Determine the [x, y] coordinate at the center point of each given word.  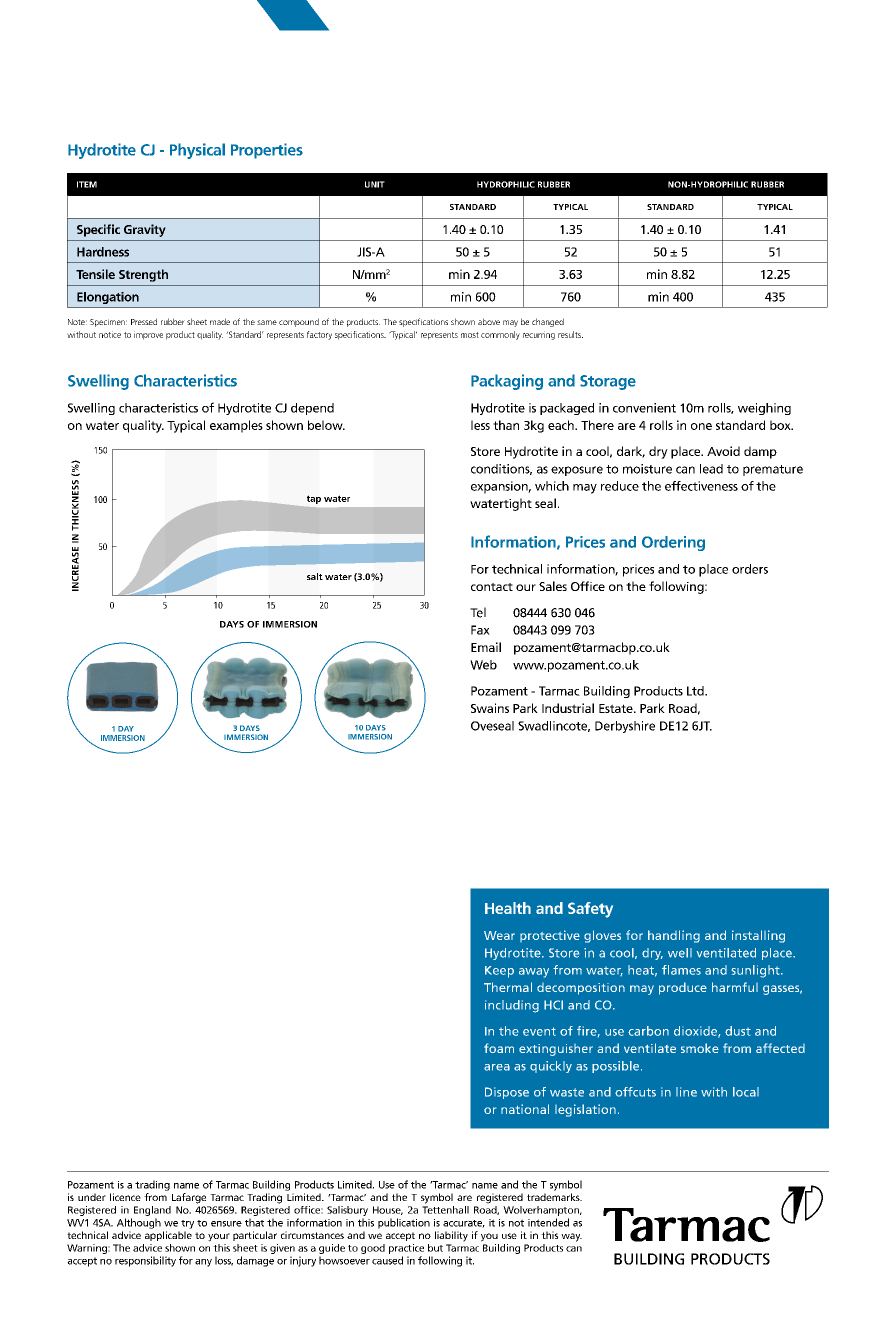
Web [483, 665]
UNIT [375, 184]
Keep [499, 972]
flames [681, 970]
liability [451, 1236]
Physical [197, 151]
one [701, 426]
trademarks [554, 1197]
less [480, 425]
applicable [168, 1236]
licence [125, 1197]
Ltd [696, 691]
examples [236, 426]
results [570, 334]
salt [315, 576]
